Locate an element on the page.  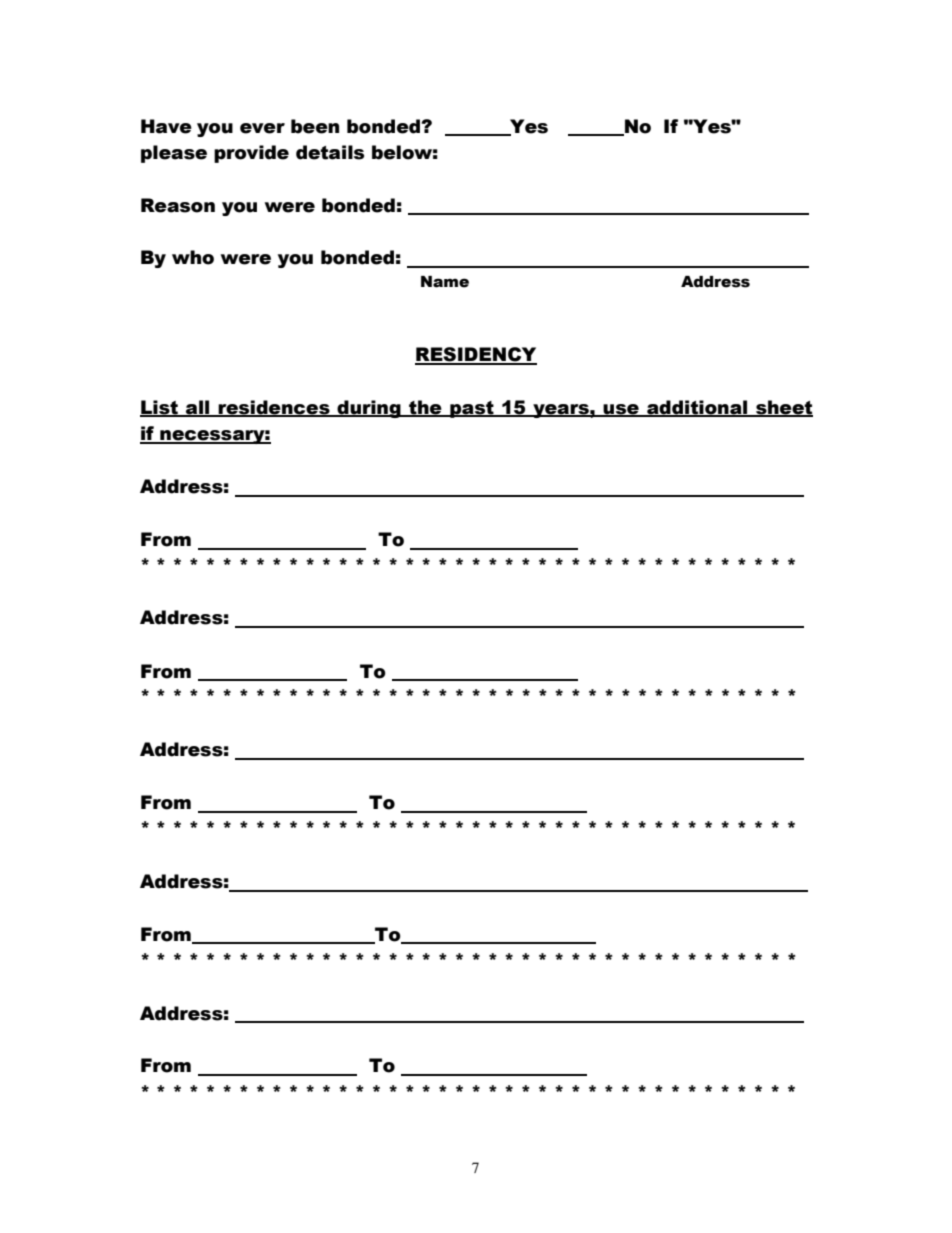
ever is located at coordinates (262, 128).
